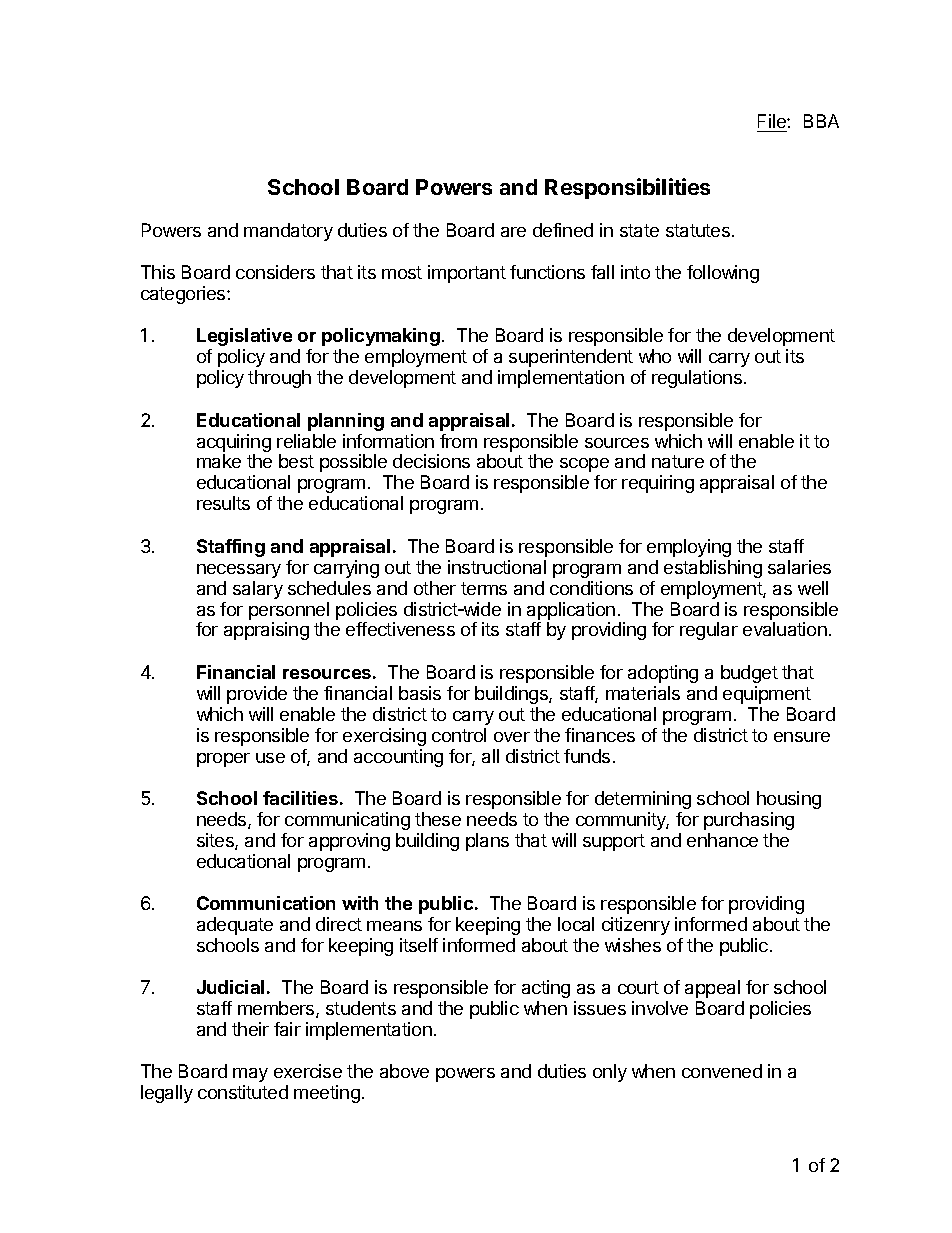 The image size is (952, 1233). Describe the element at coordinates (258, 590) in the screenshot. I see `salary` at that location.
